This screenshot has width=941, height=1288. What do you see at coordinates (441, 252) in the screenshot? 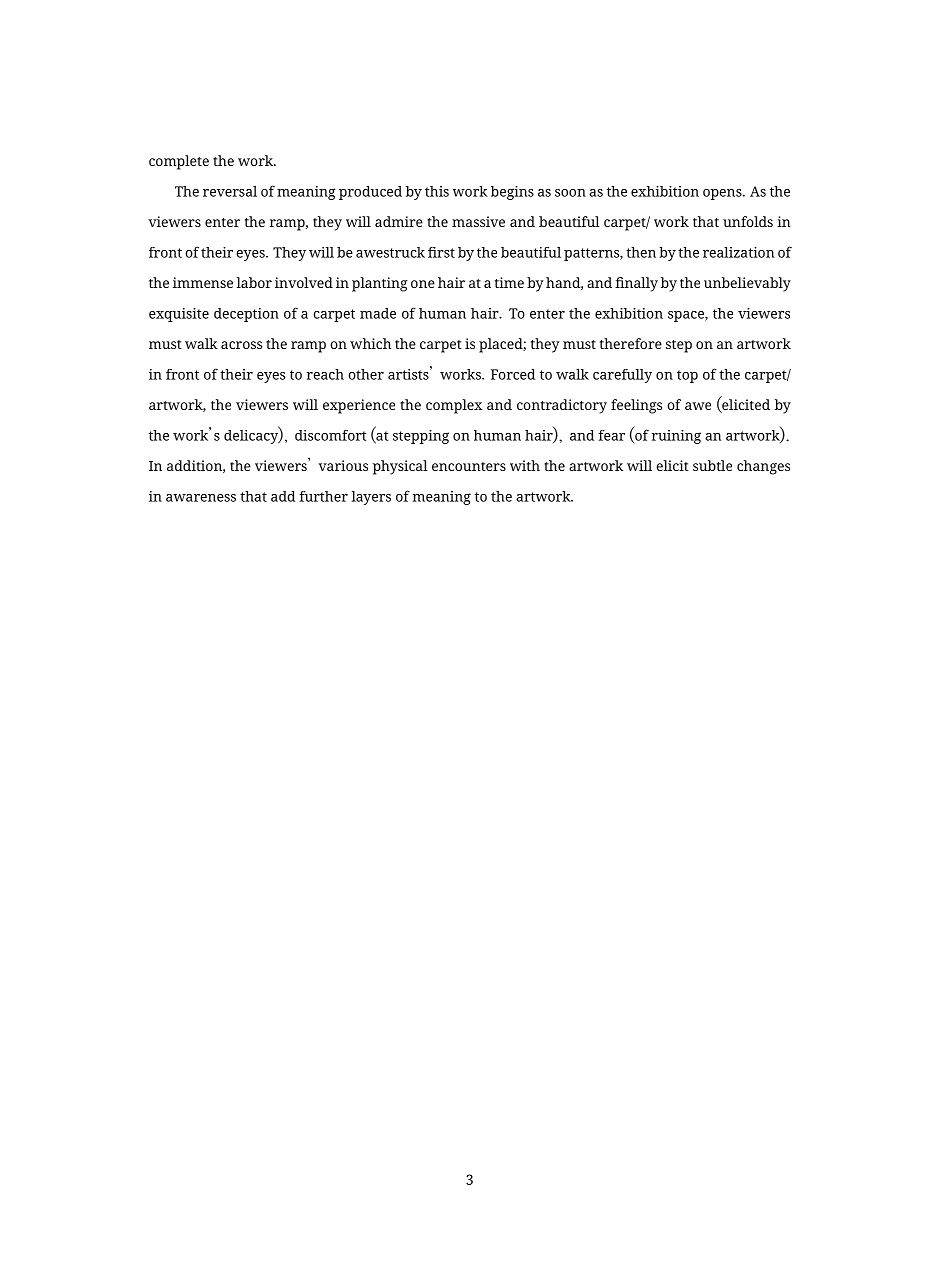
I see `first` at bounding box center [441, 252].
